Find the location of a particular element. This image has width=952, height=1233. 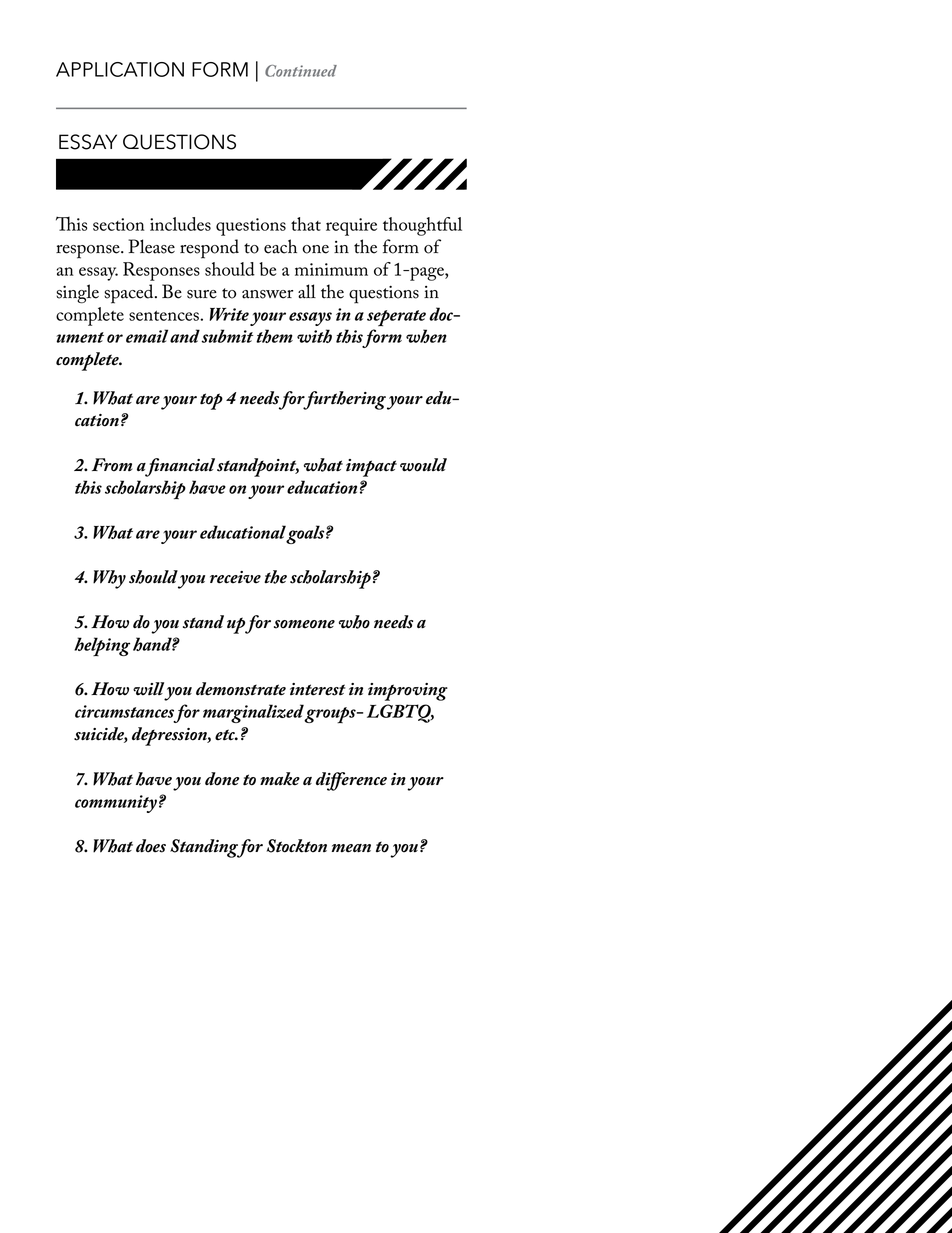

improving is located at coordinates (408, 692).
